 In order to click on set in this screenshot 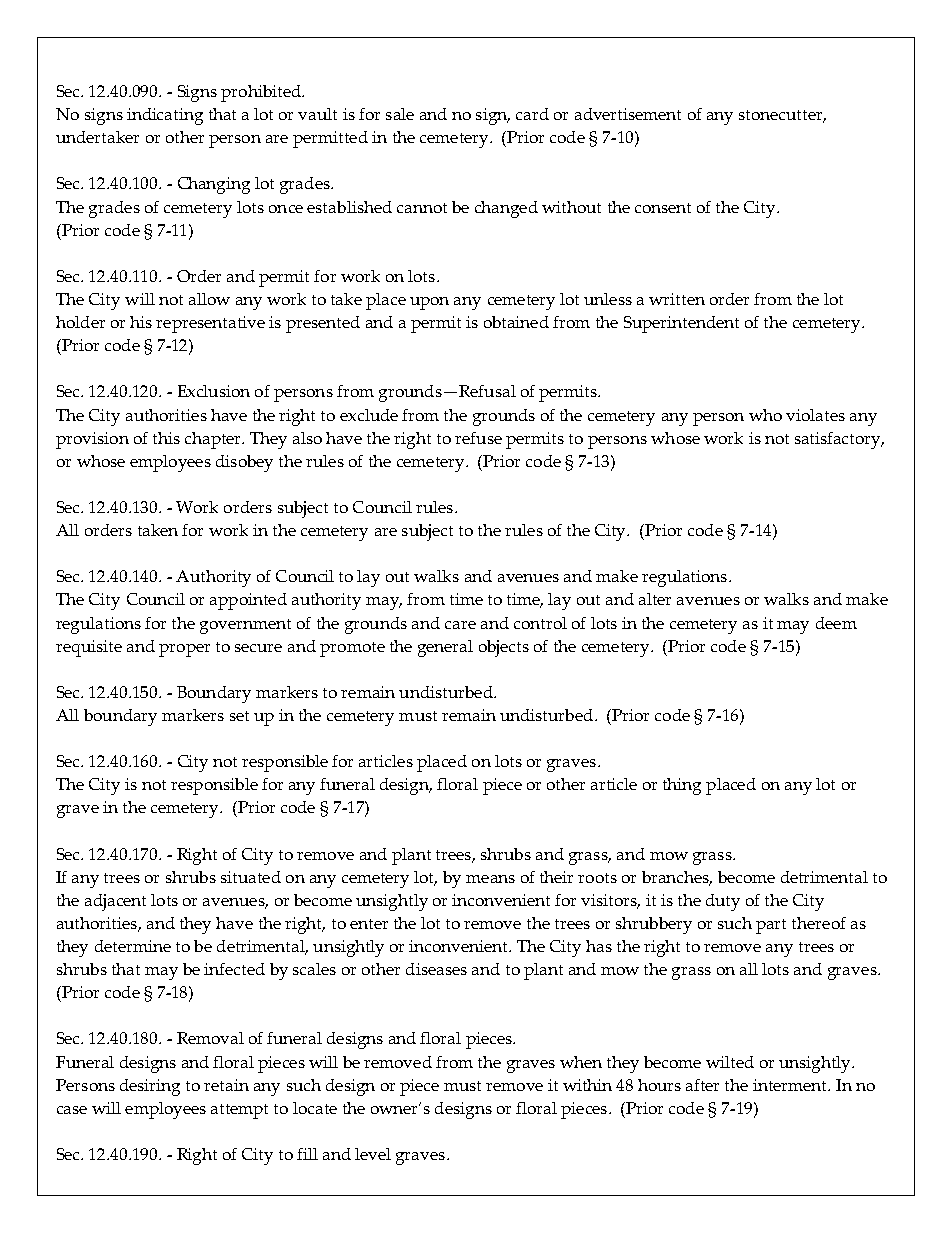, I will do `click(239, 716)`.
